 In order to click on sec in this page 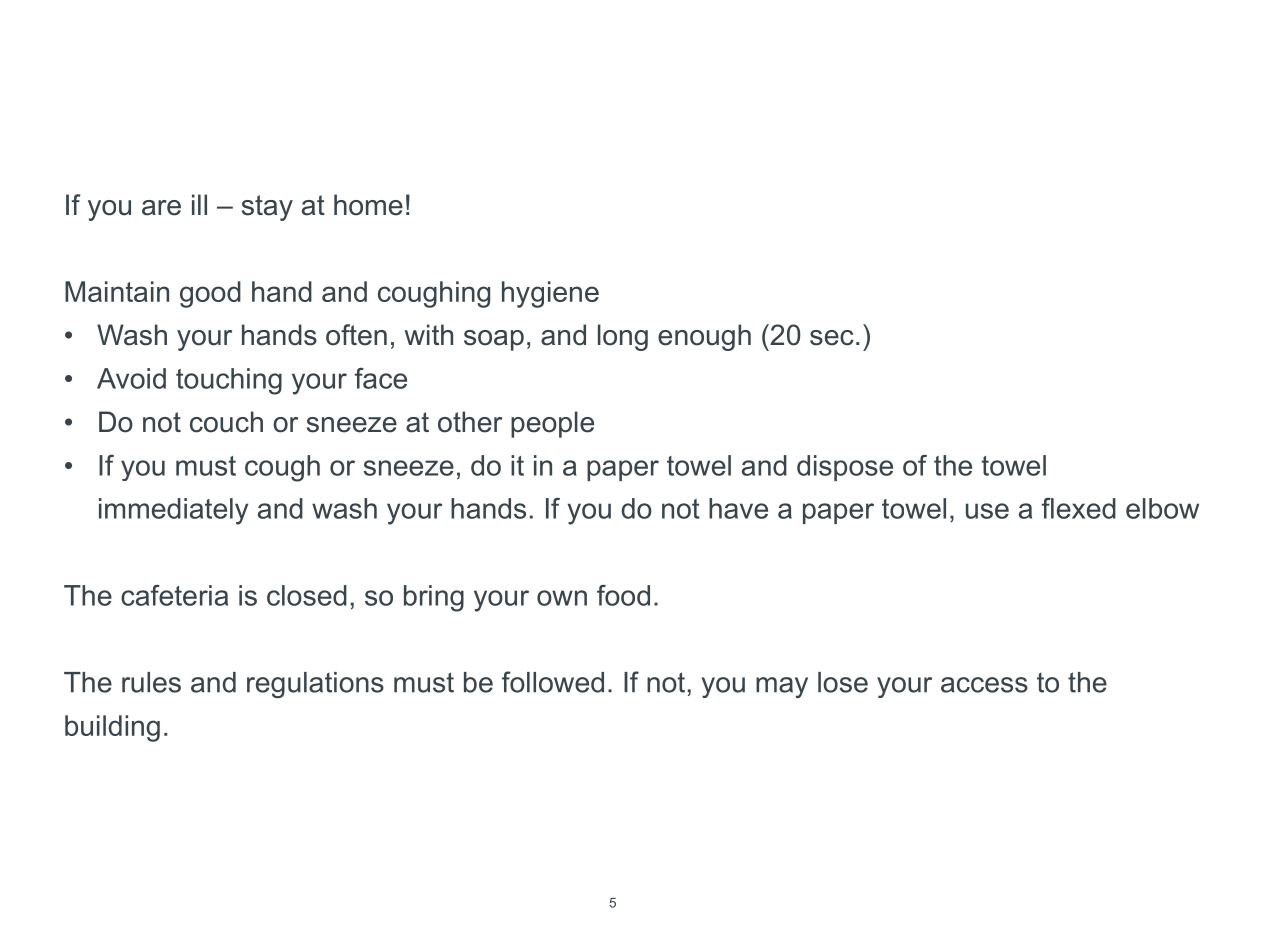, I will do `click(832, 338)`.
